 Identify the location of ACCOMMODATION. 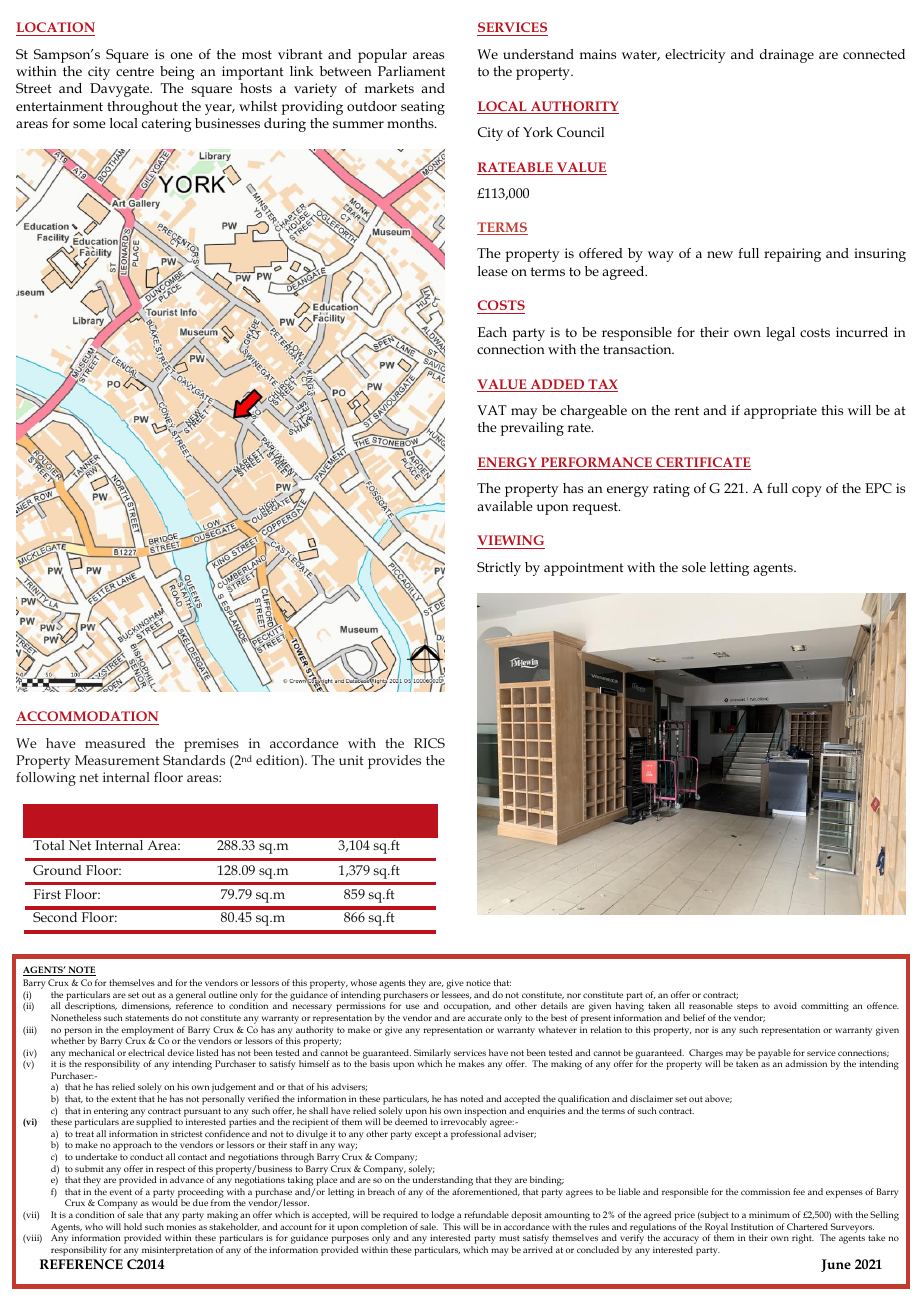
(87, 718).
